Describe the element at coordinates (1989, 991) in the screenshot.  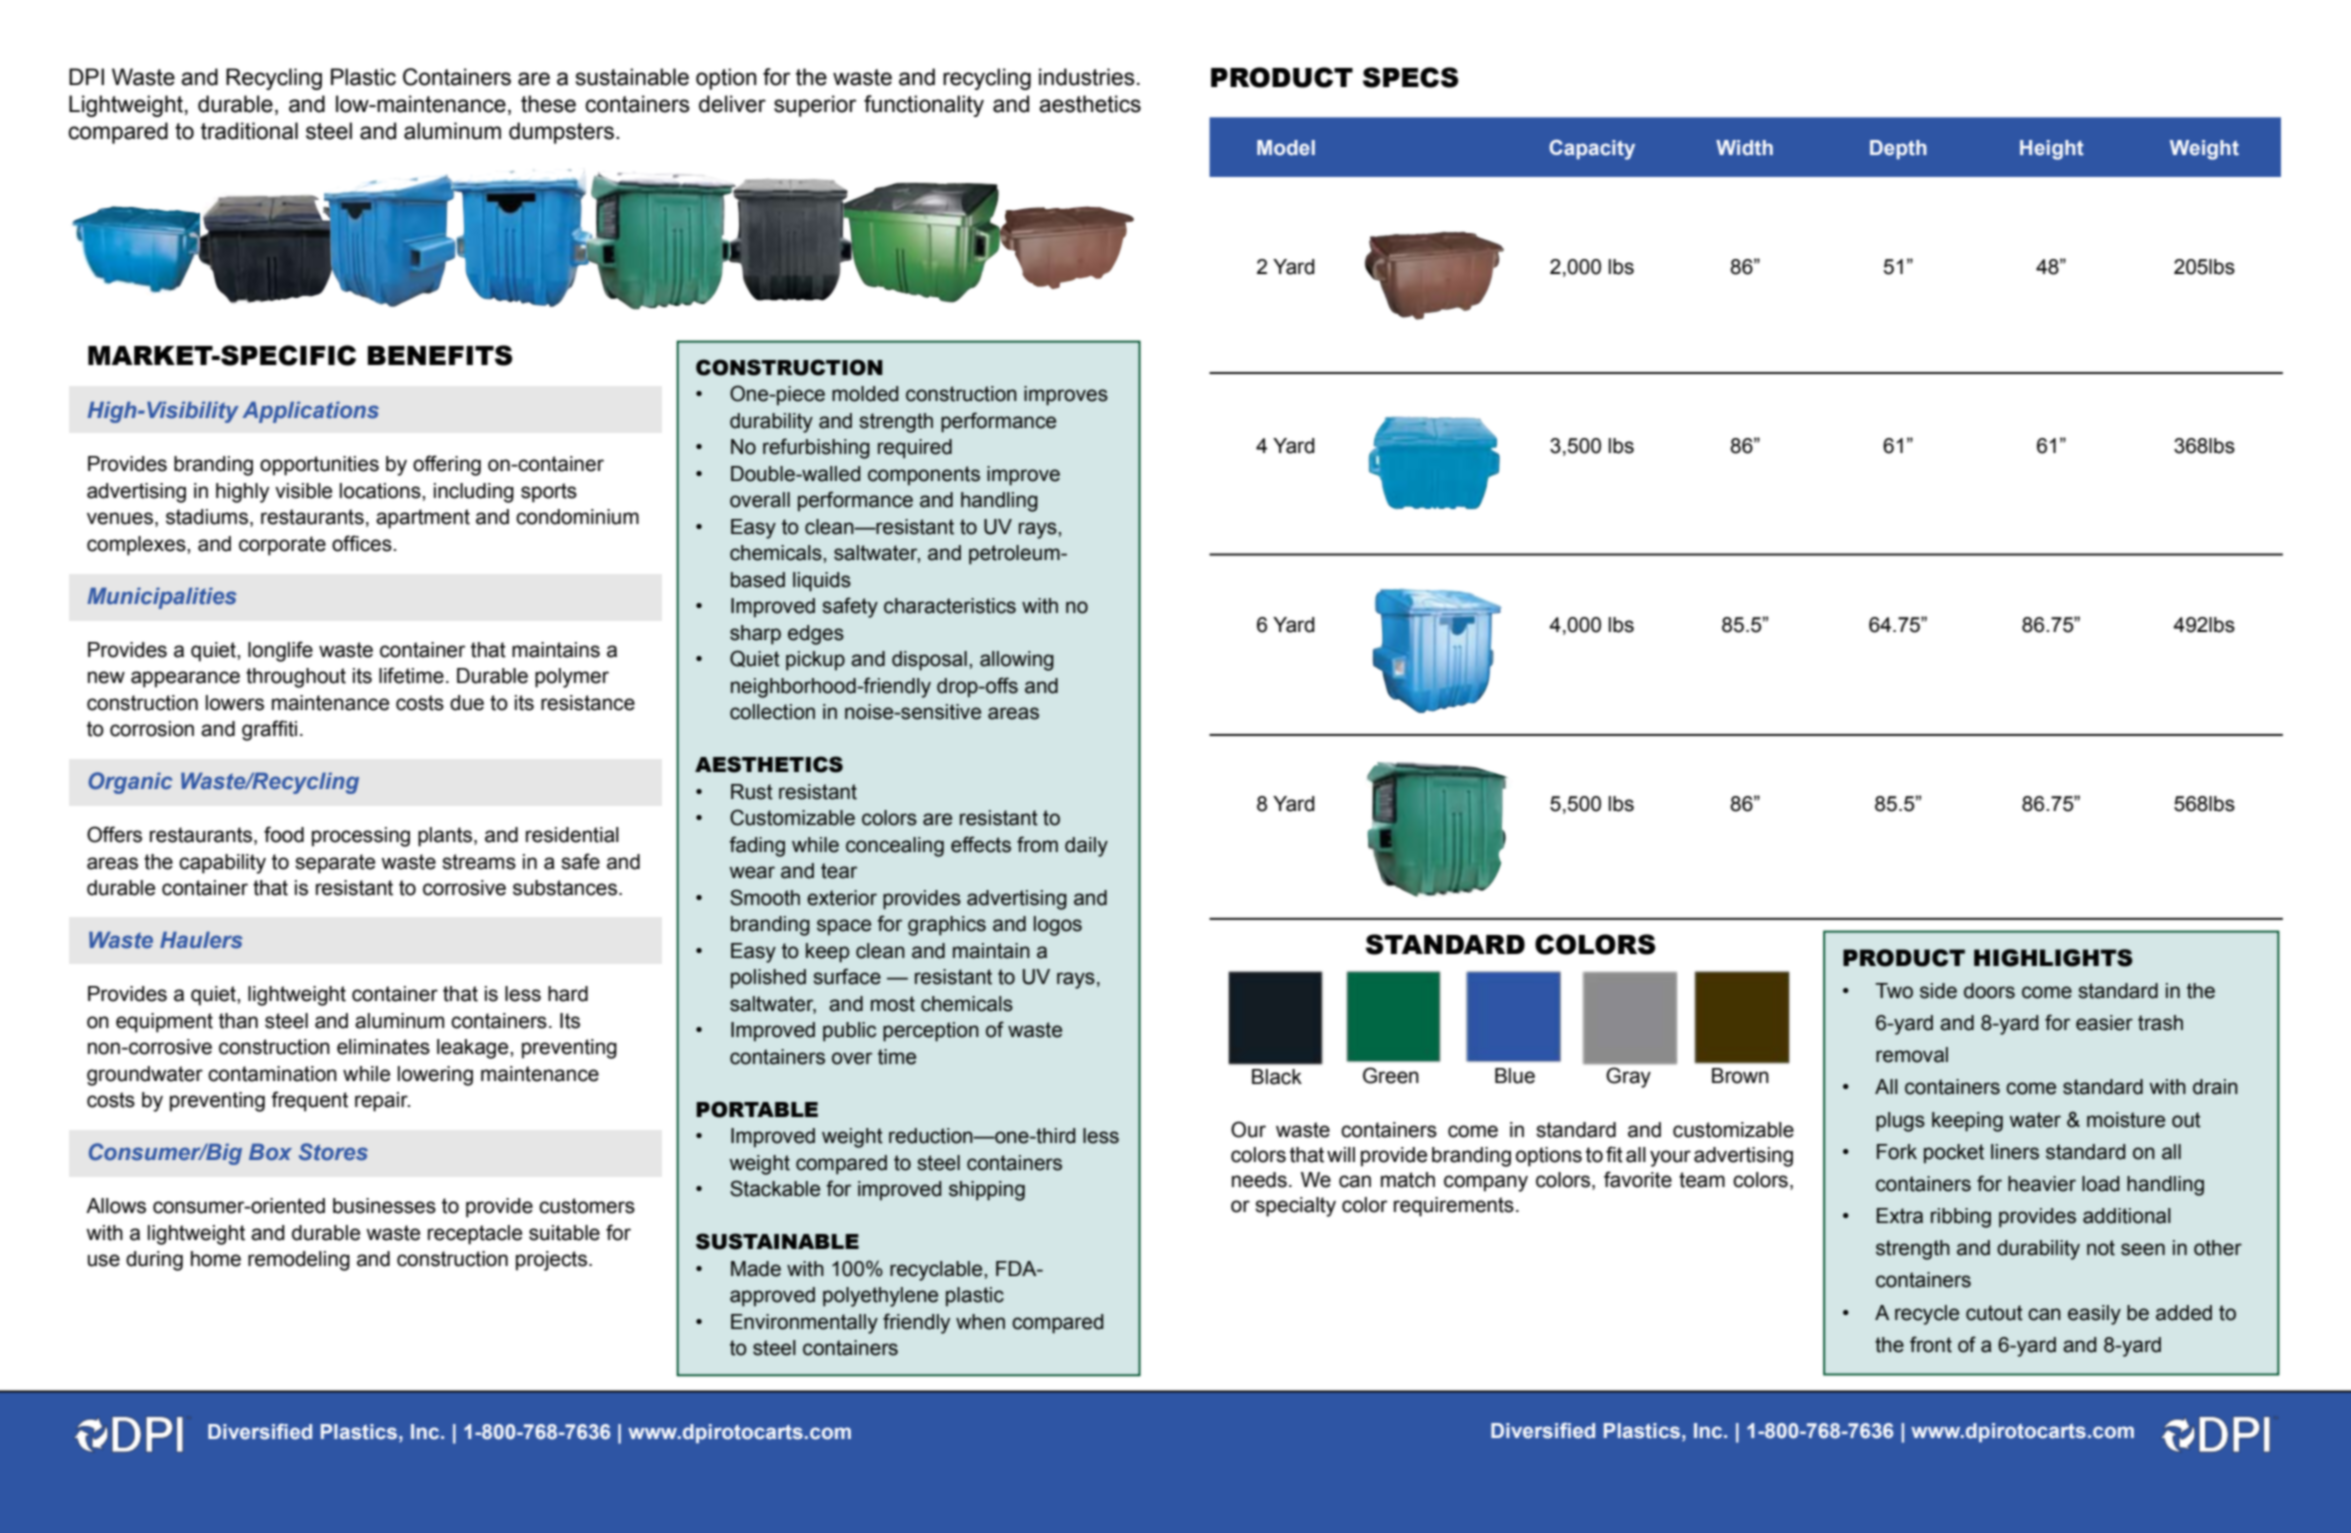
I see `doors` at that location.
